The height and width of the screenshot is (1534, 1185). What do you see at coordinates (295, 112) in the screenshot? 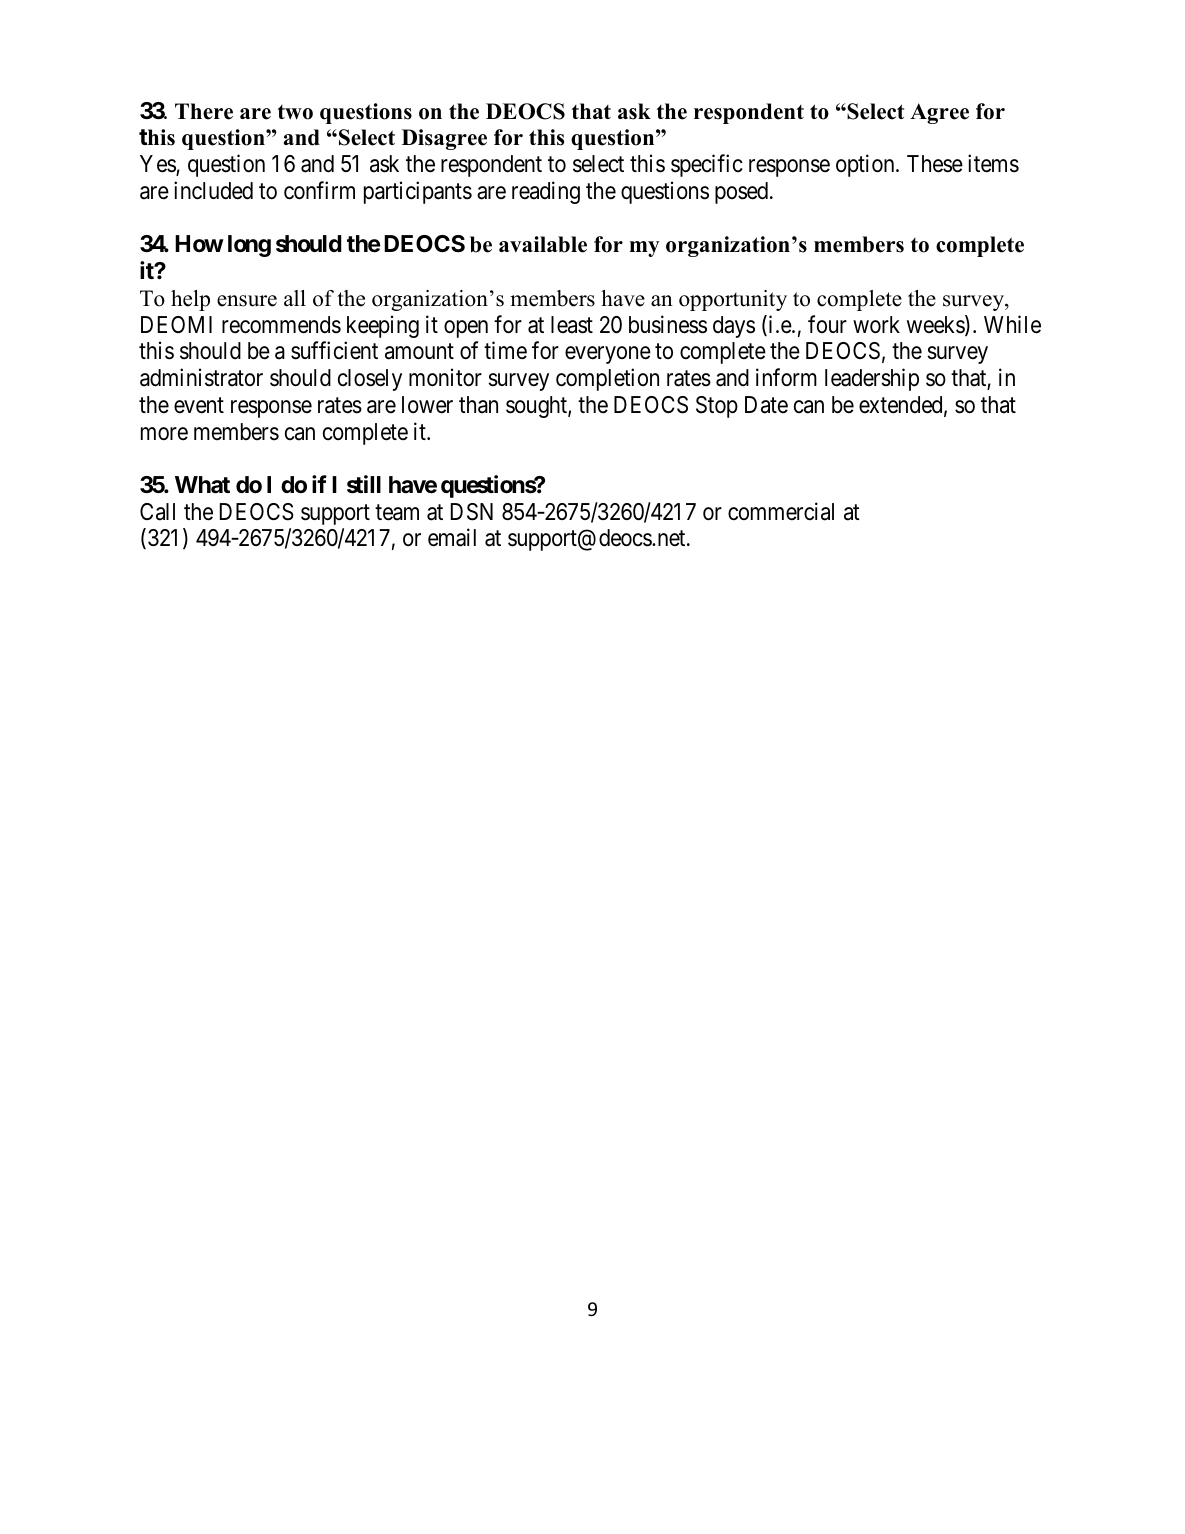
I see `two` at bounding box center [295, 112].
